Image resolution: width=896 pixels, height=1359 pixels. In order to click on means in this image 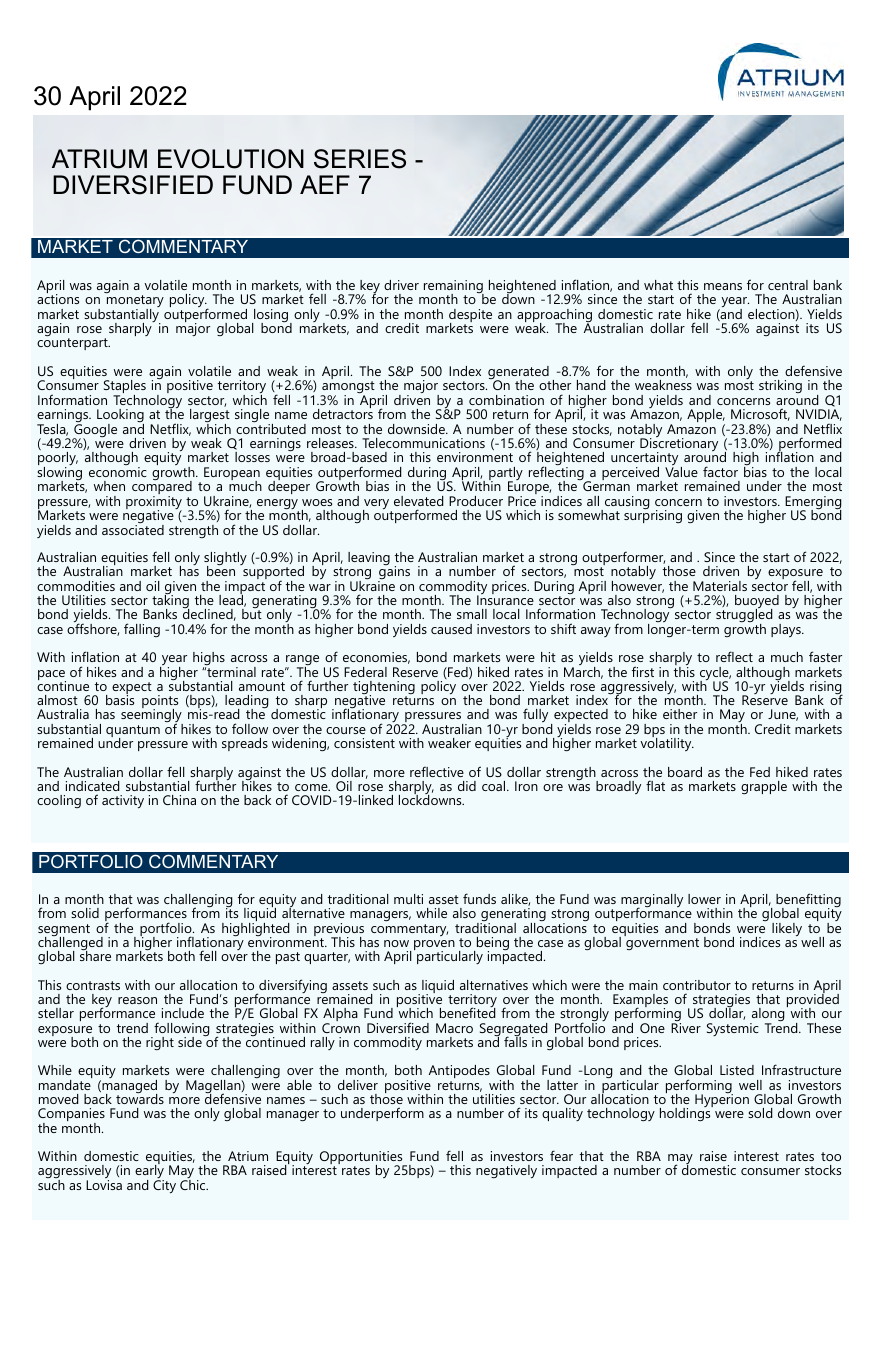, I will do `click(723, 286)`.
